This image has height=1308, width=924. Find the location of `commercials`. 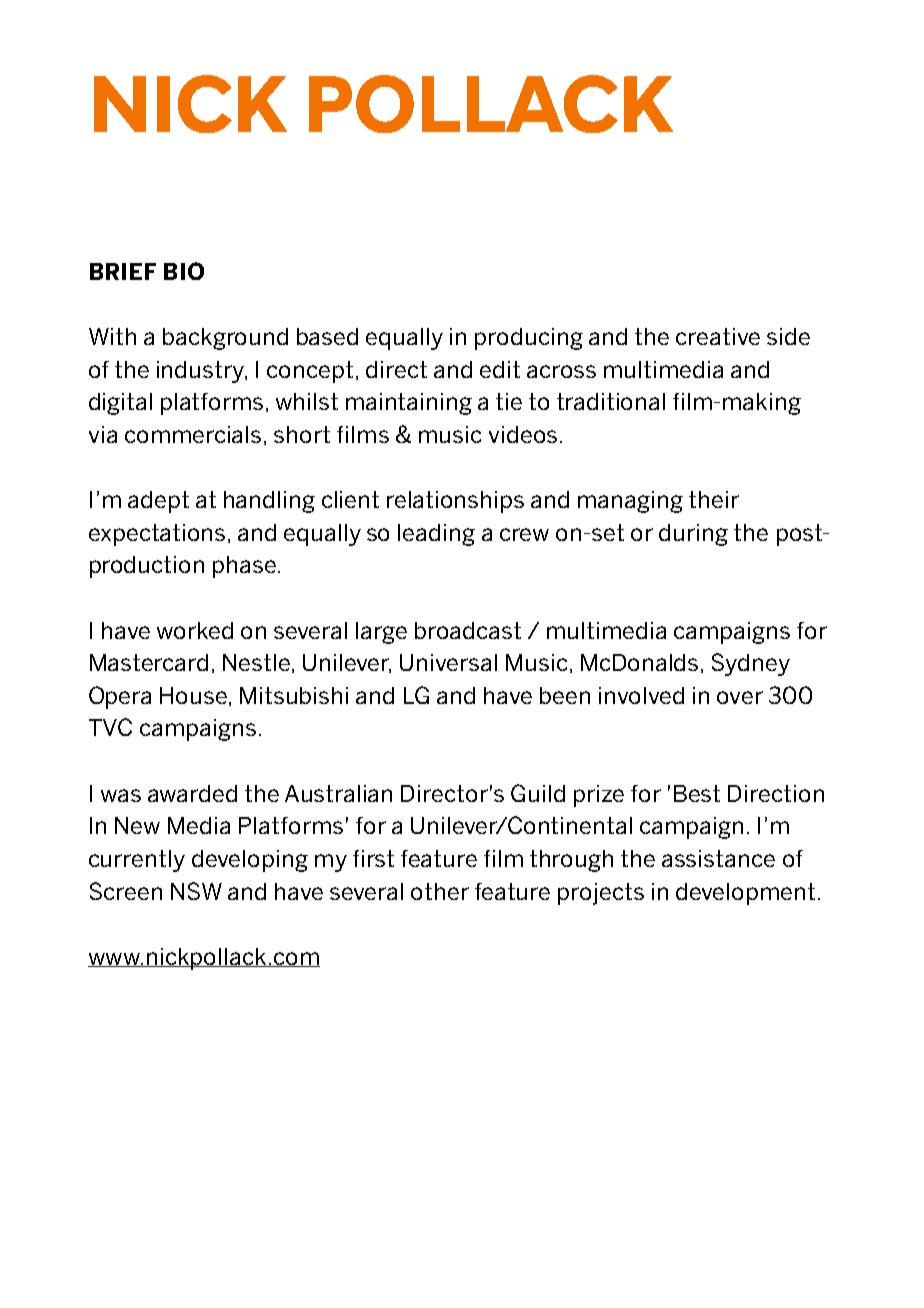

commercials is located at coordinates (193, 434).
